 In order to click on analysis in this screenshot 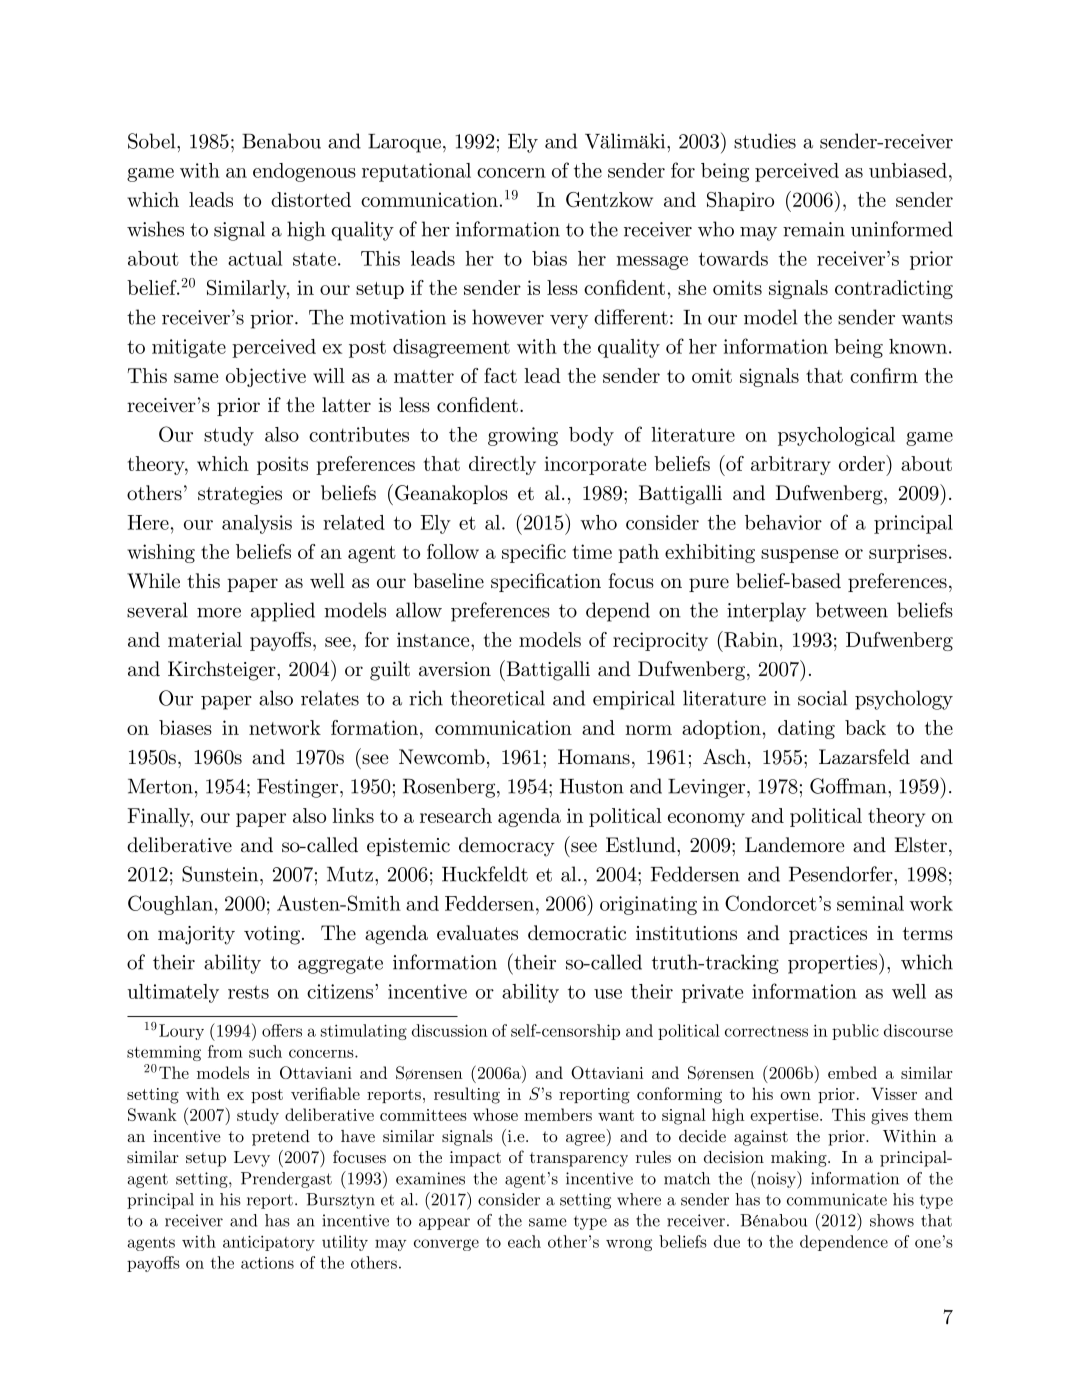, I will do `click(257, 524)`.
